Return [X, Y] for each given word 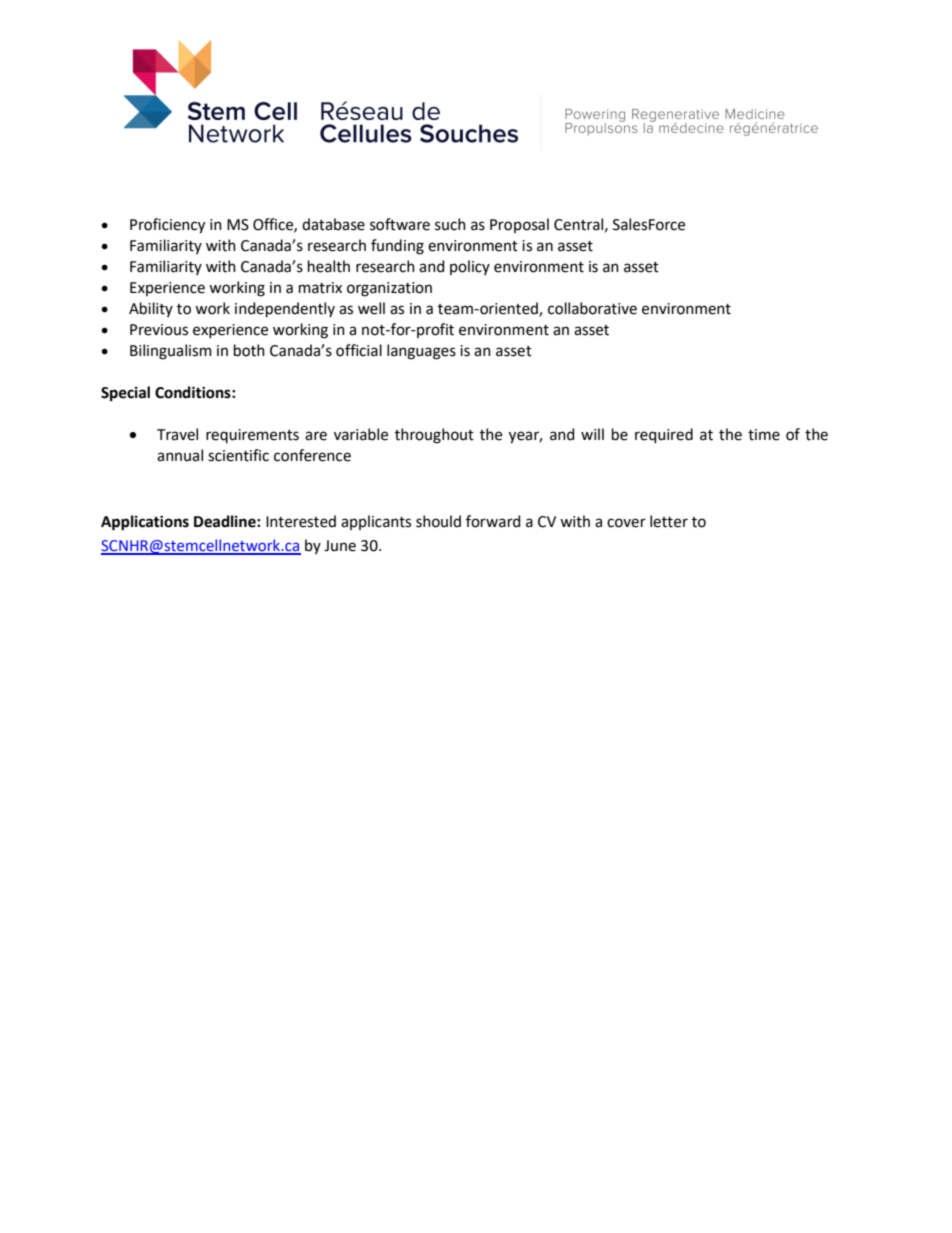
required [664, 435]
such [450, 224]
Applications [145, 523]
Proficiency [167, 226]
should [438, 521]
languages [421, 352]
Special [125, 393]
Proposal [519, 225]
